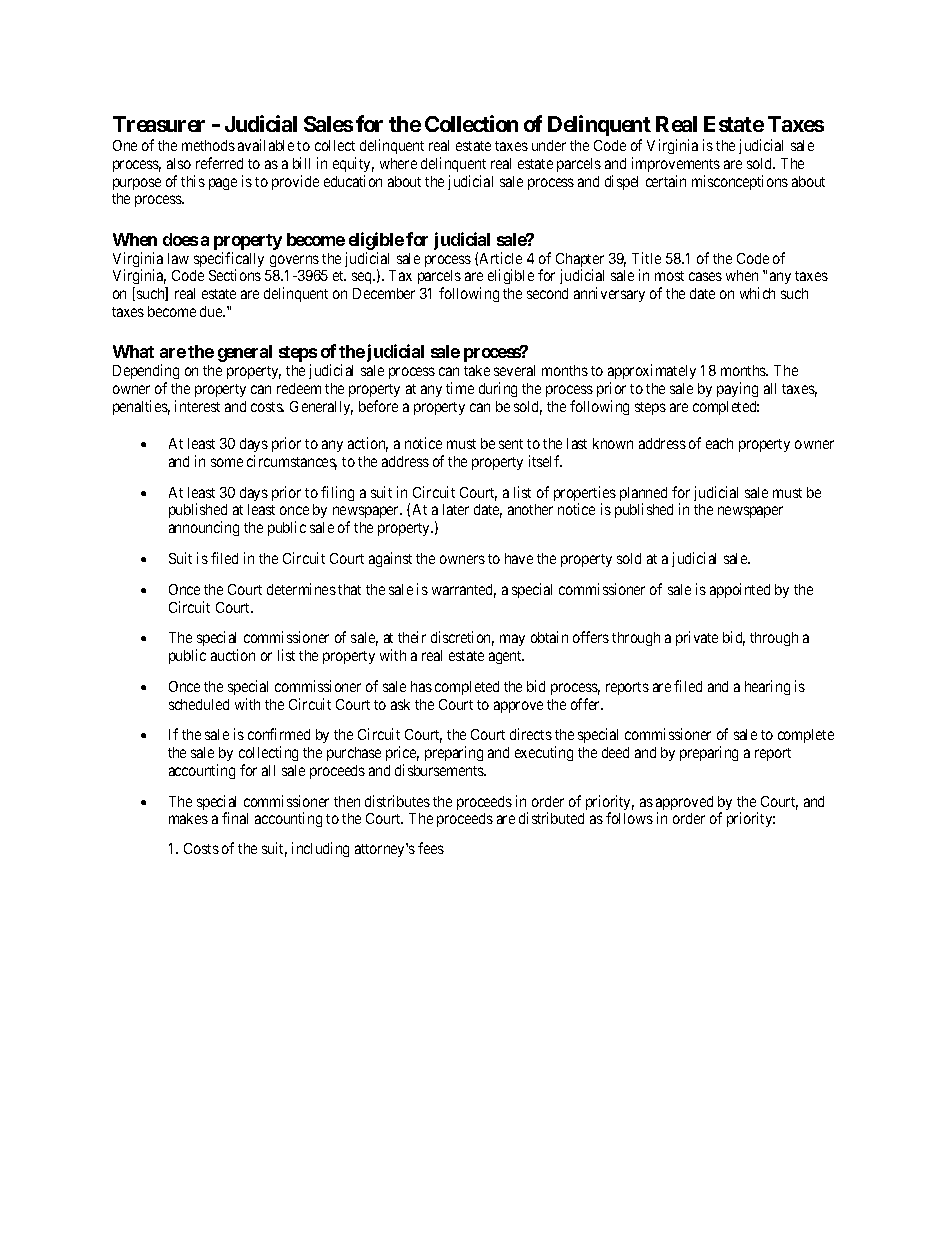  I want to click on methods, so click(208, 145).
